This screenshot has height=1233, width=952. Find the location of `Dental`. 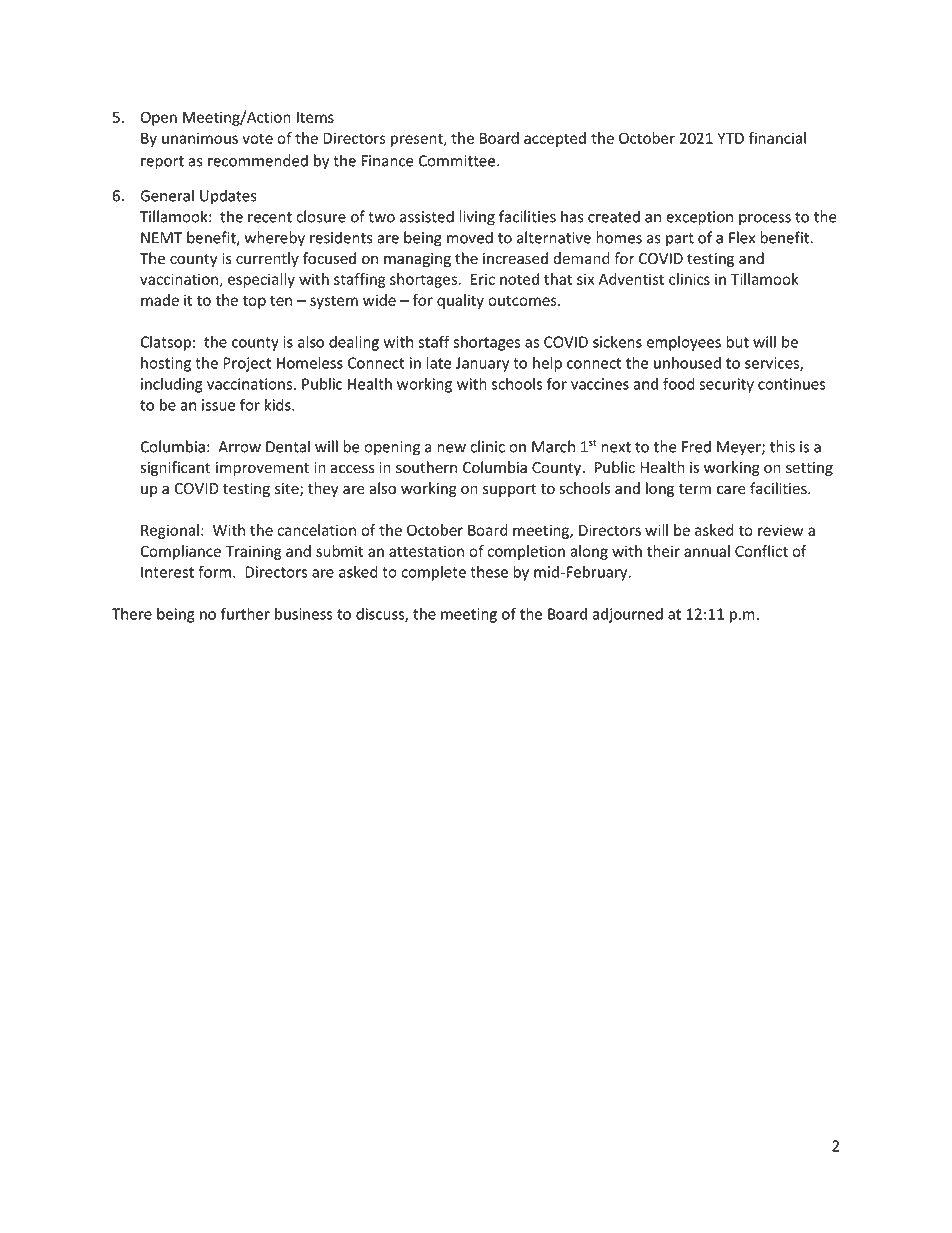

Dental is located at coordinates (288, 446).
